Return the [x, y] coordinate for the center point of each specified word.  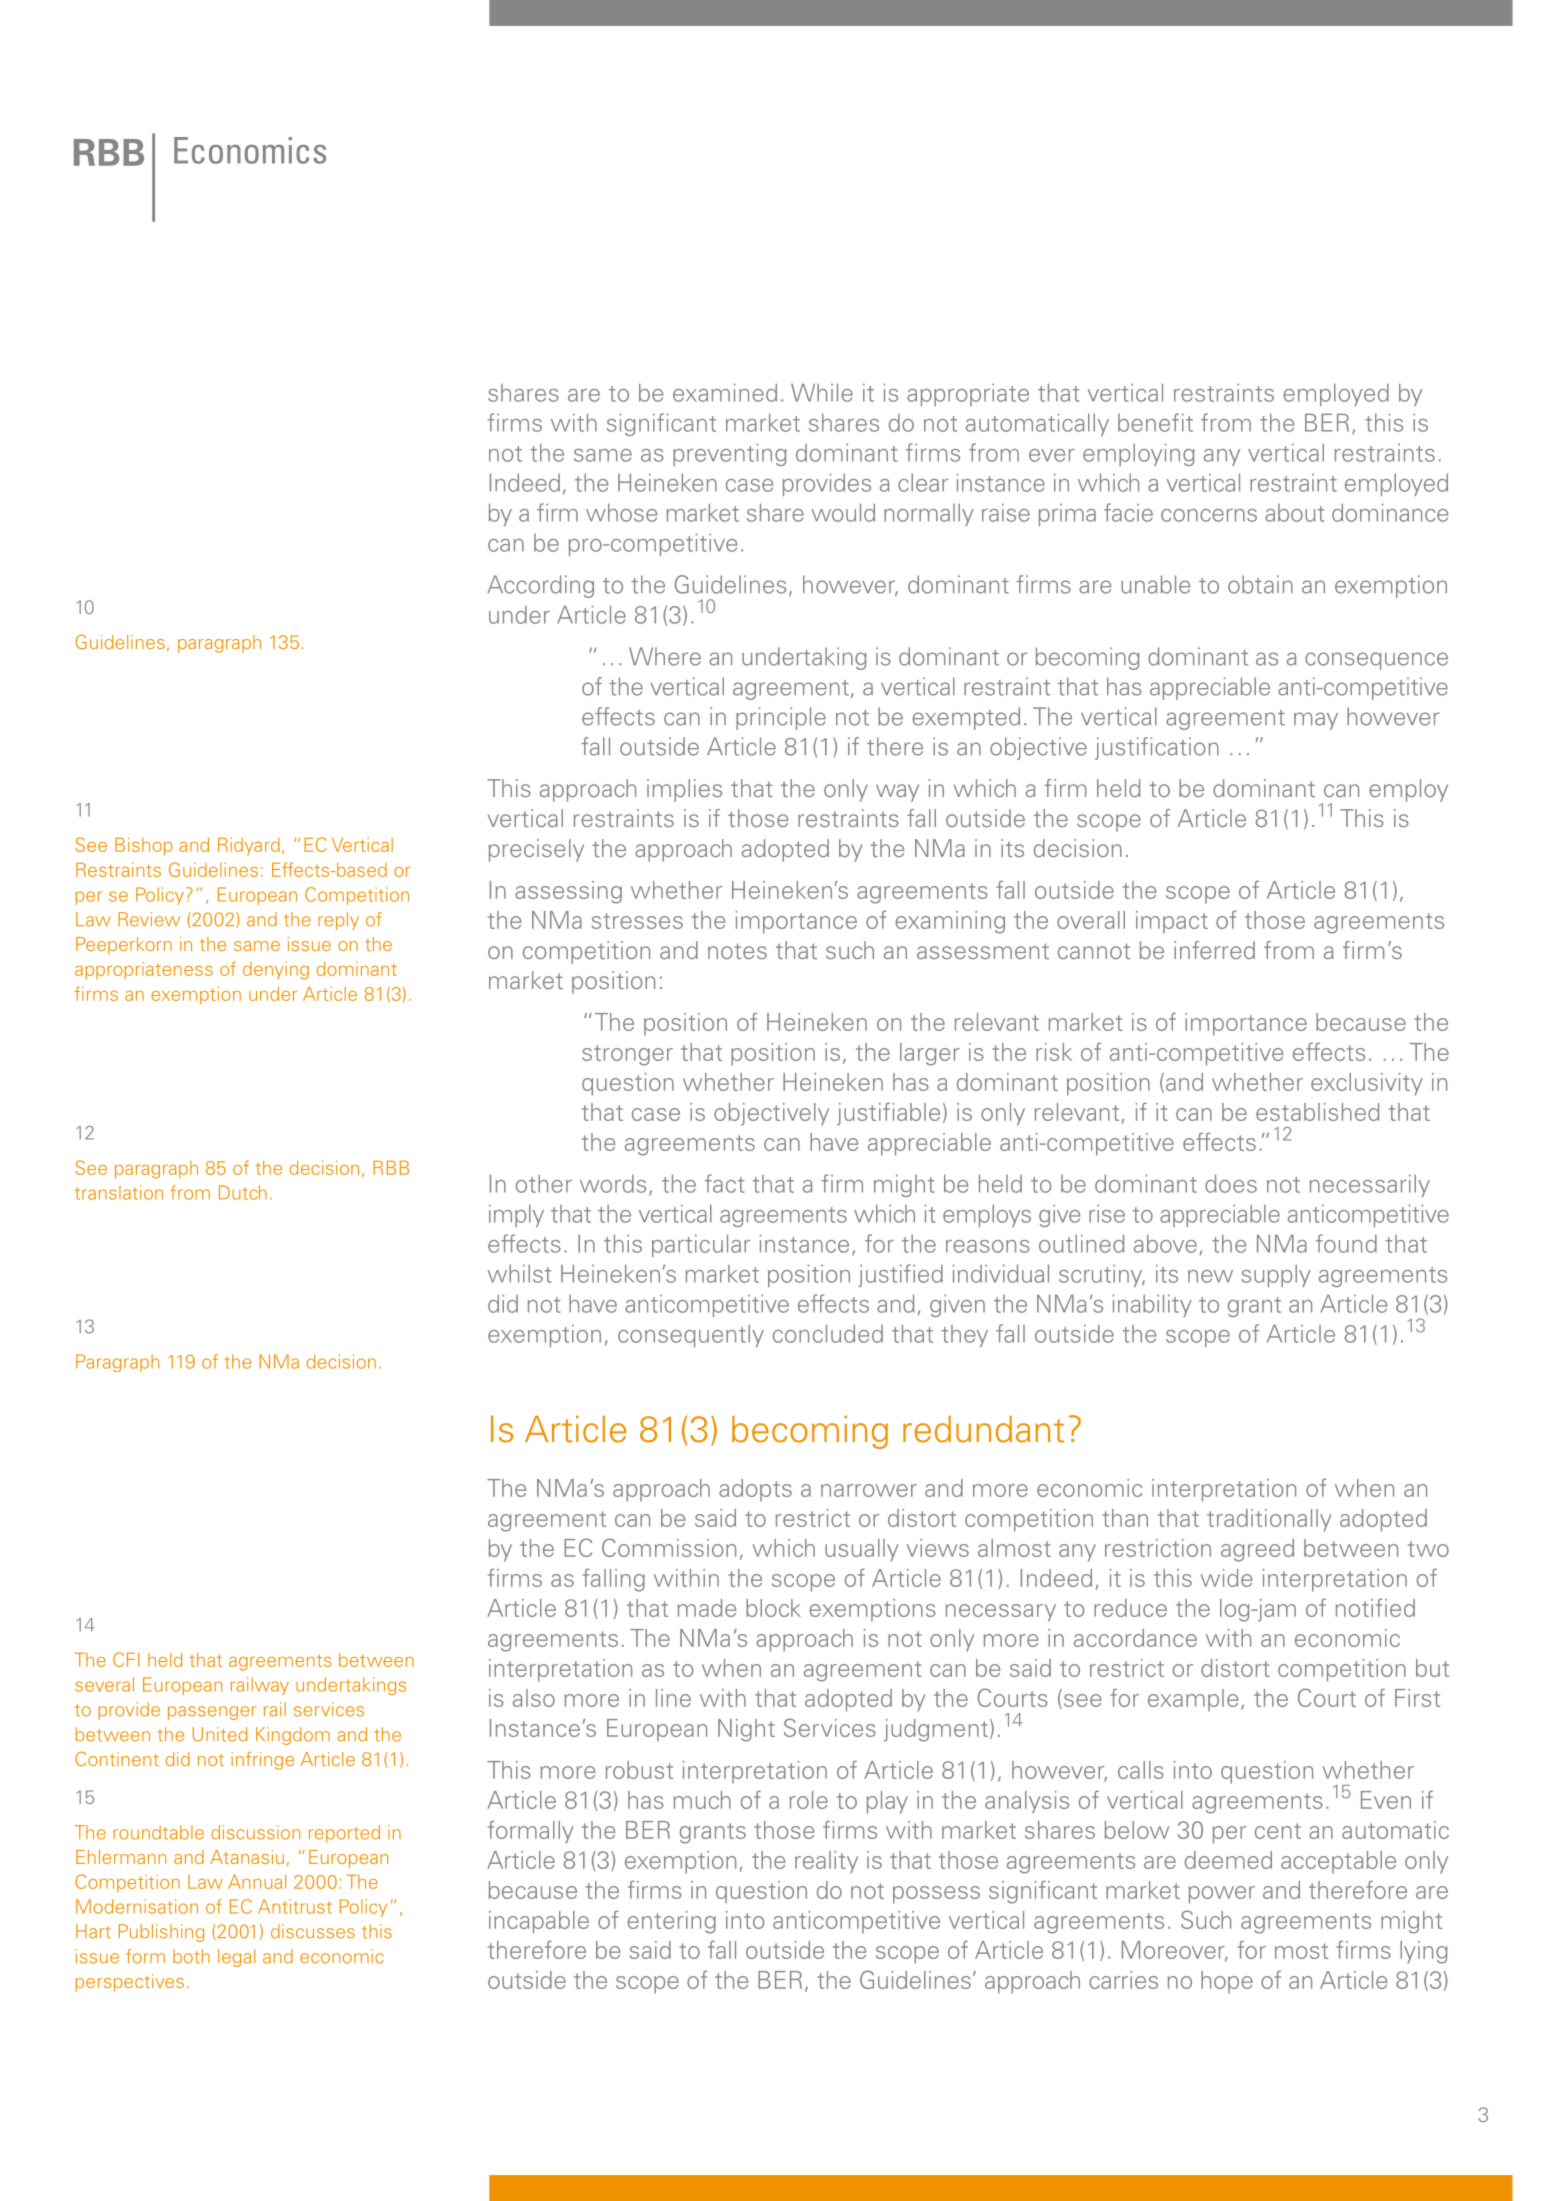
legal [236, 1958]
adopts [755, 1490]
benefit [1155, 422]
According [540, 586]
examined [725, 392]
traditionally [1269, 1520]
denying [276, 971]
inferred [1214, 950]
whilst [519, 1273]
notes [737, 951]
